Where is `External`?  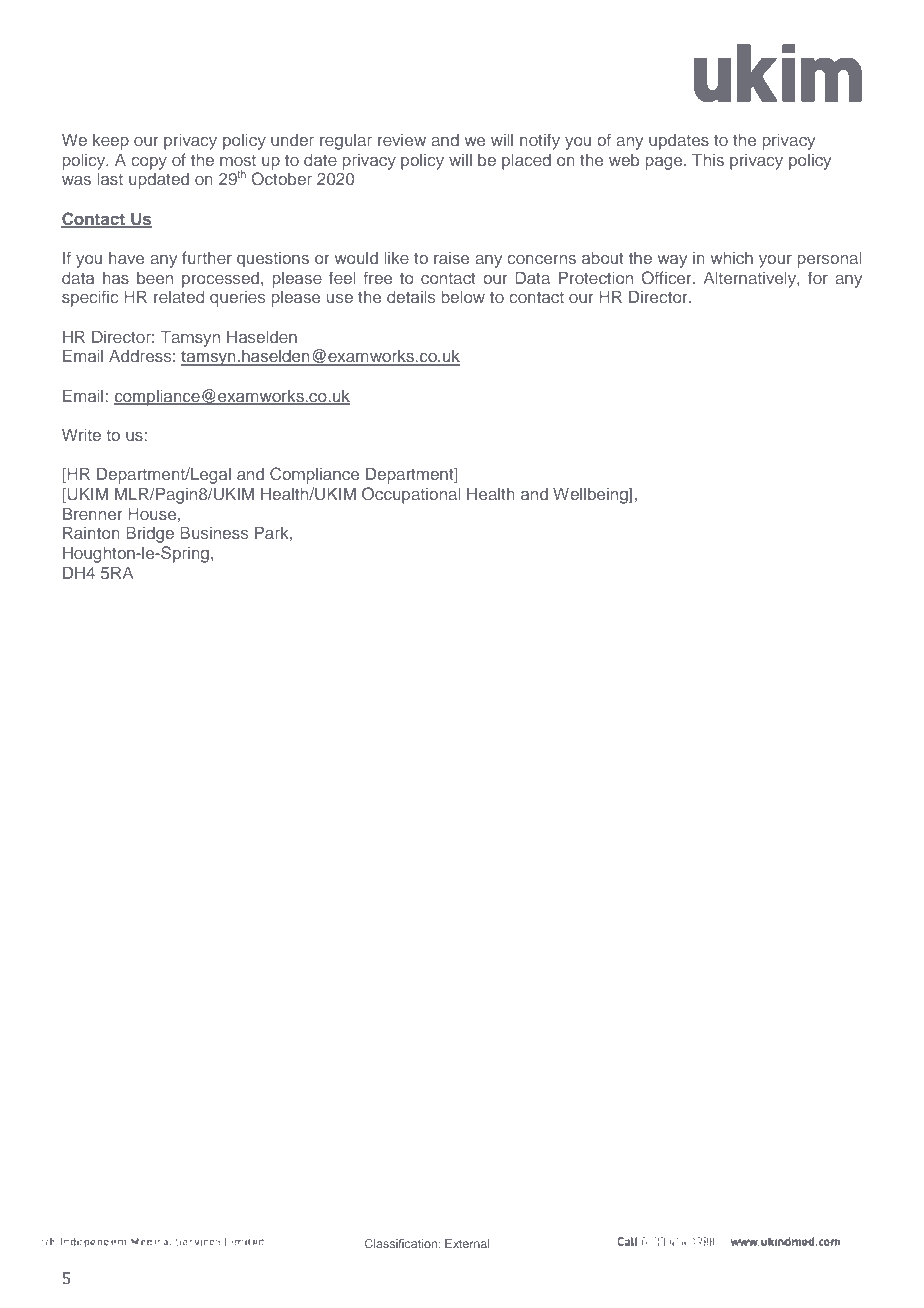
External is located at coordinates (467, 1243).
